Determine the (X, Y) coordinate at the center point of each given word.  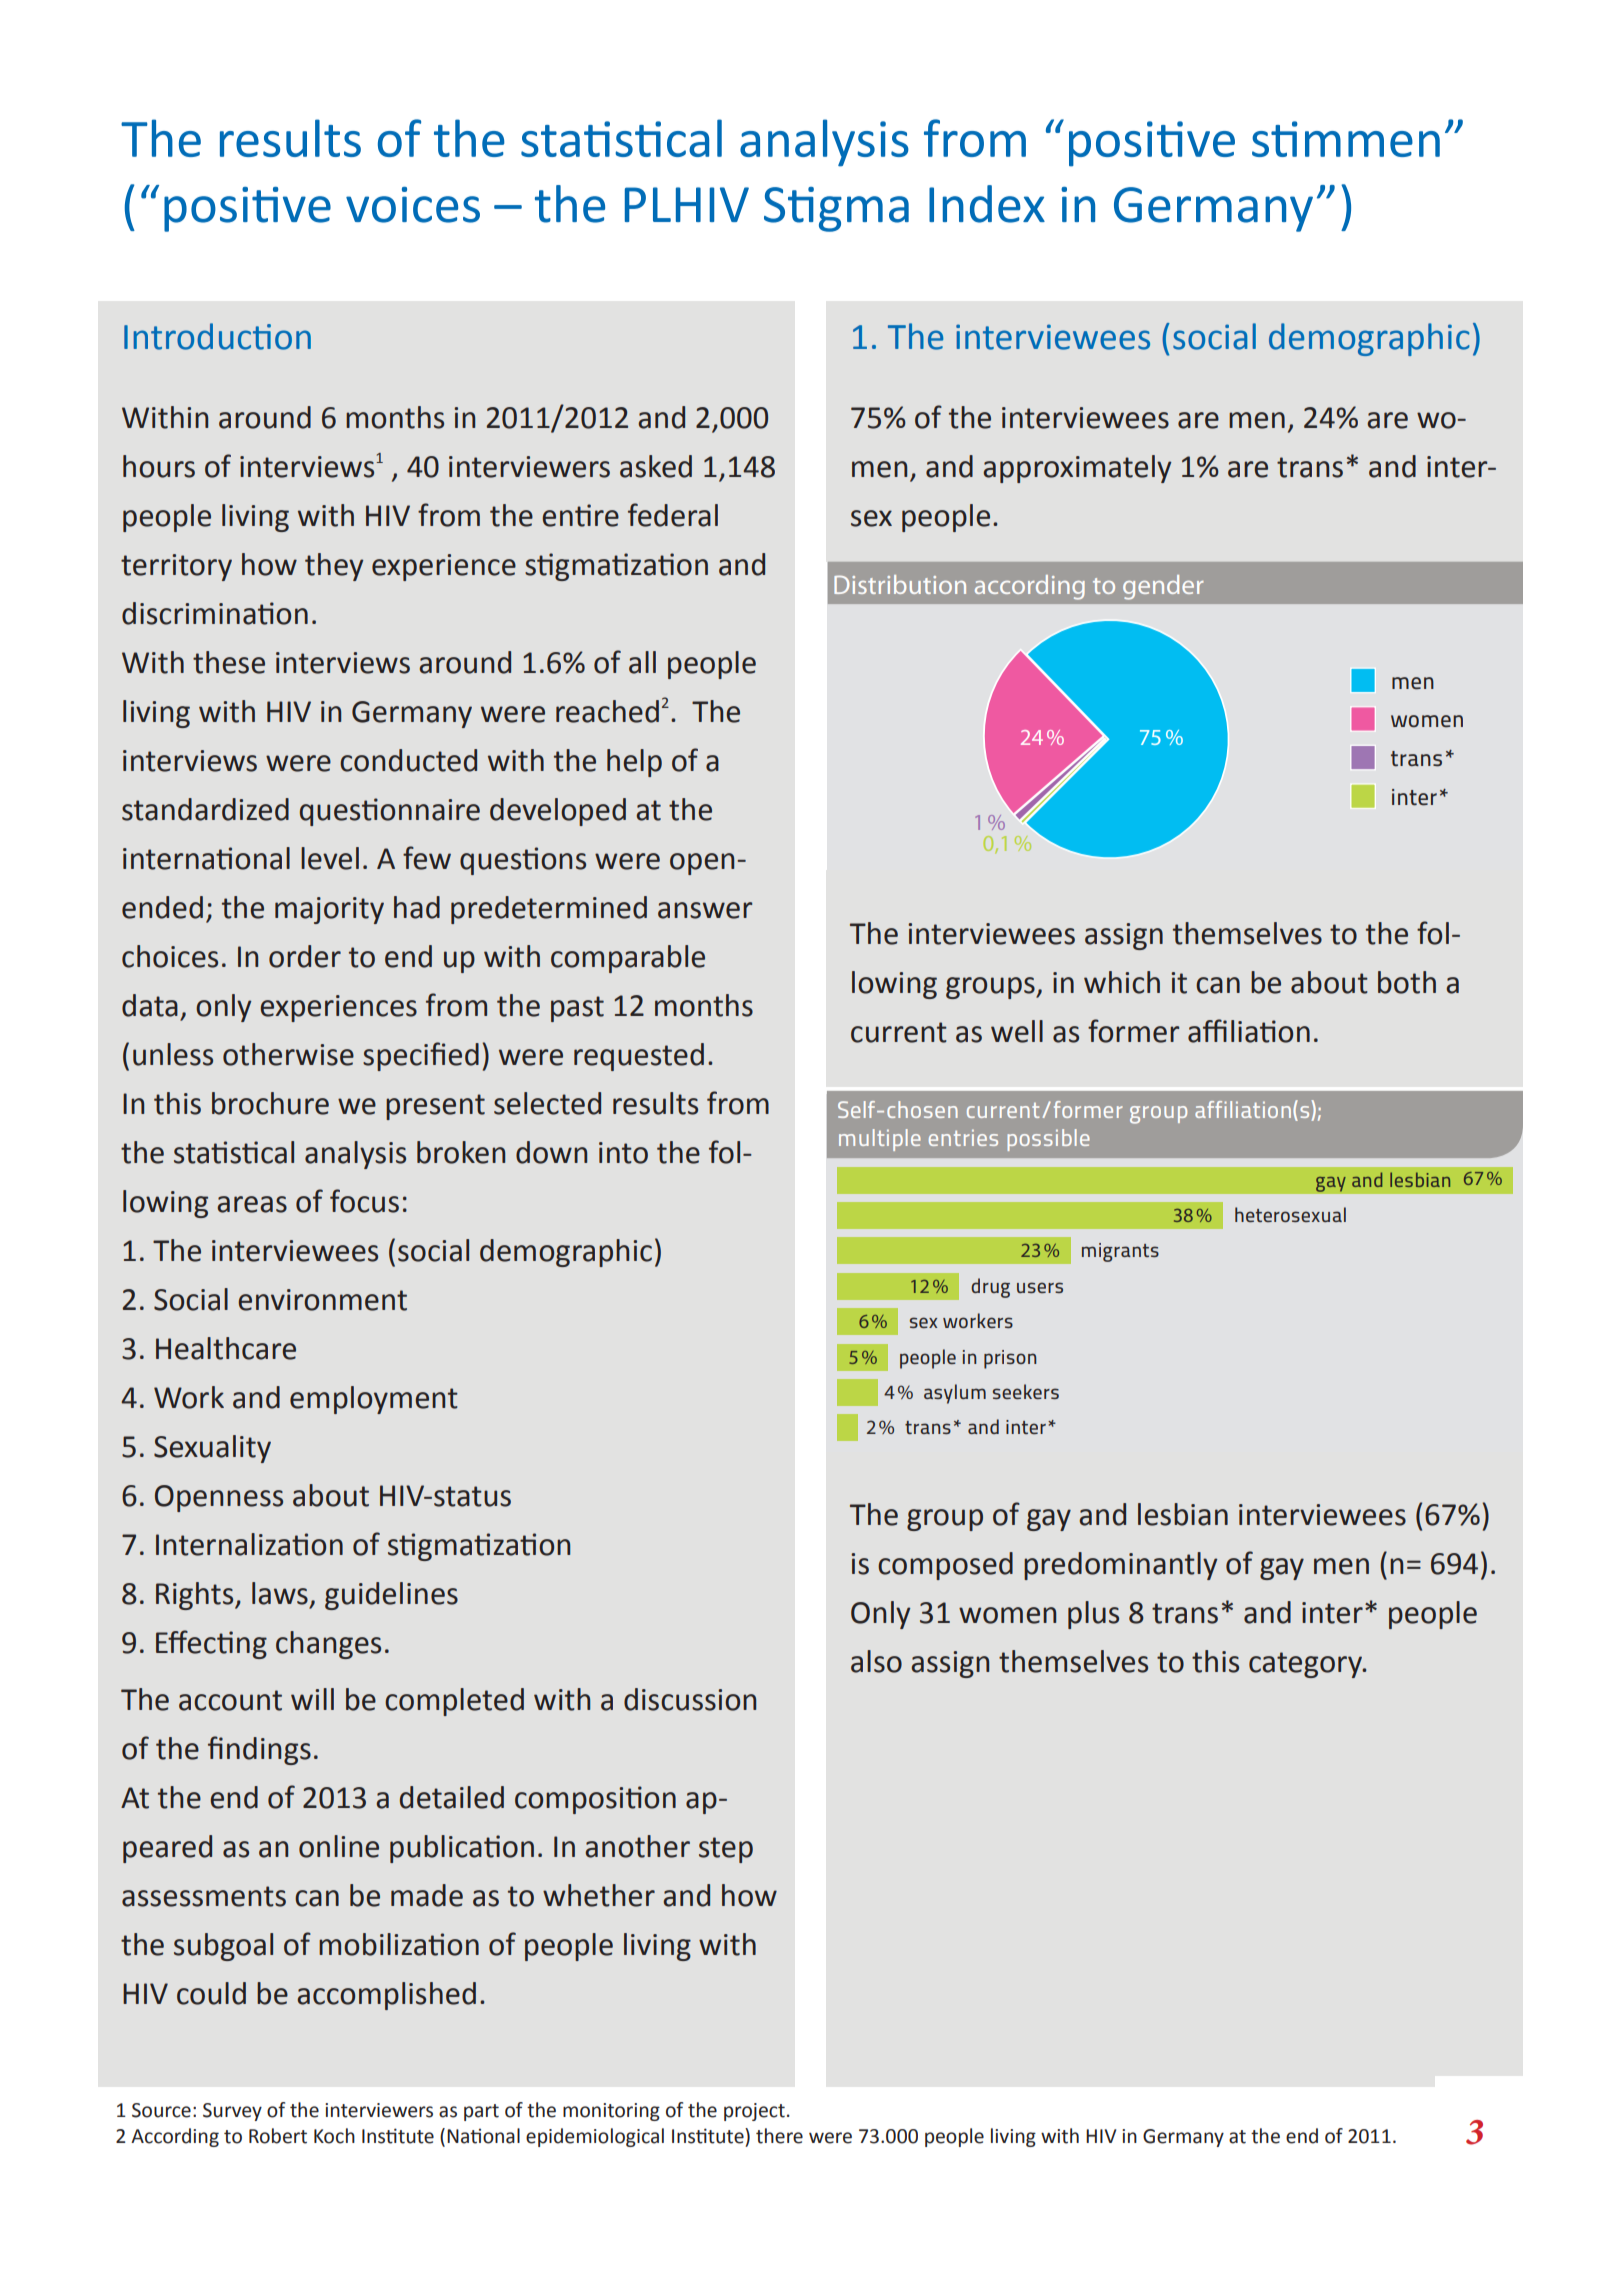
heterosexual (1290, 1214)
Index (987, 204)
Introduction (217, 336)
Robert (278, 2136)
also (876, 1661)
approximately (1077, 469)
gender (1163, 587)
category (1307, 1665)
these (229, 662)
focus (364, 1201)
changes (328, 1645)
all (642, 662)
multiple (880, 1140)
